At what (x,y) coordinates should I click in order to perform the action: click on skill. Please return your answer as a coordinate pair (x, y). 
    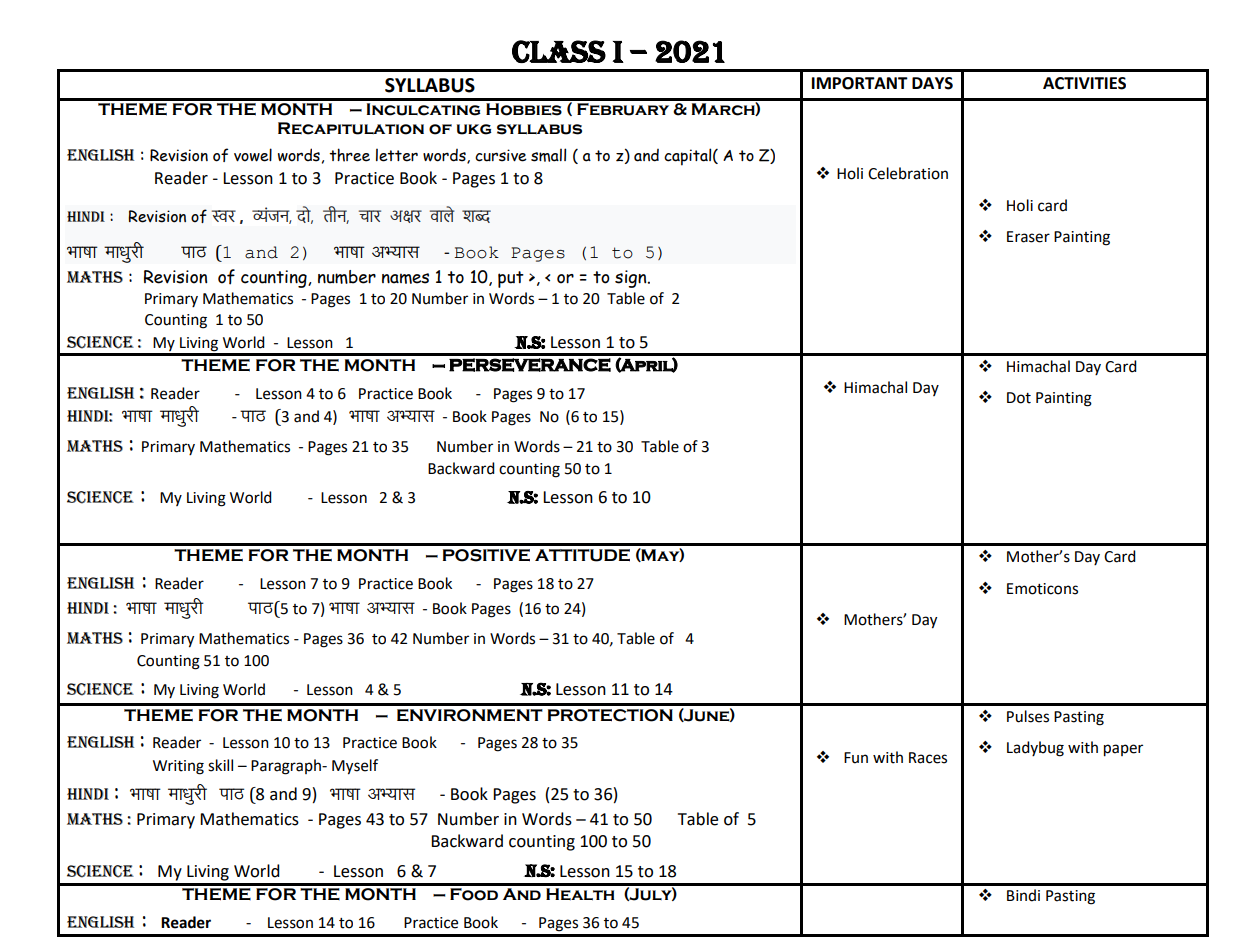
    Looking at the image, I should click on (220, 765).
